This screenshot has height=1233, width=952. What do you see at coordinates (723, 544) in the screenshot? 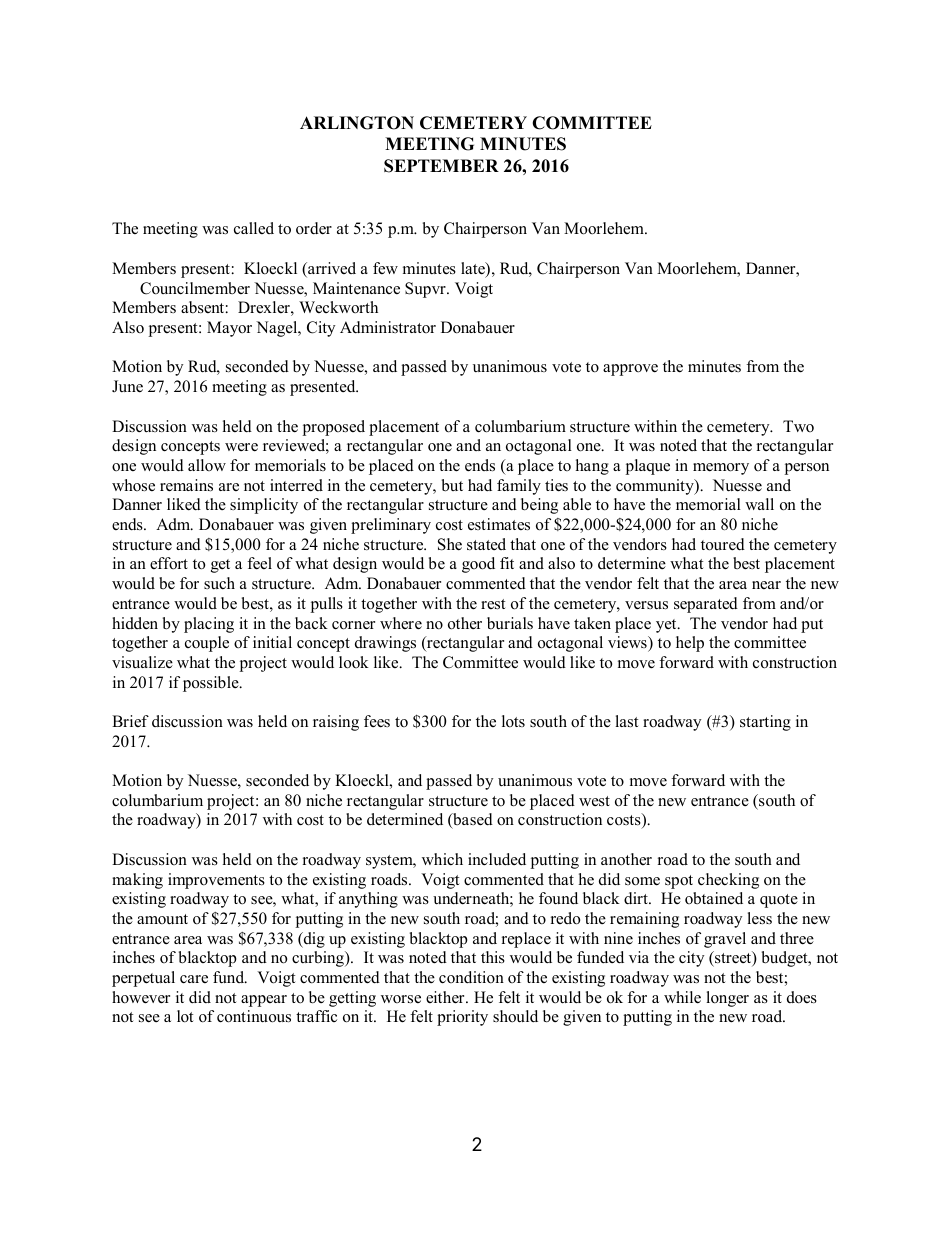
I see `toured` at bounding box center [723, 544].
